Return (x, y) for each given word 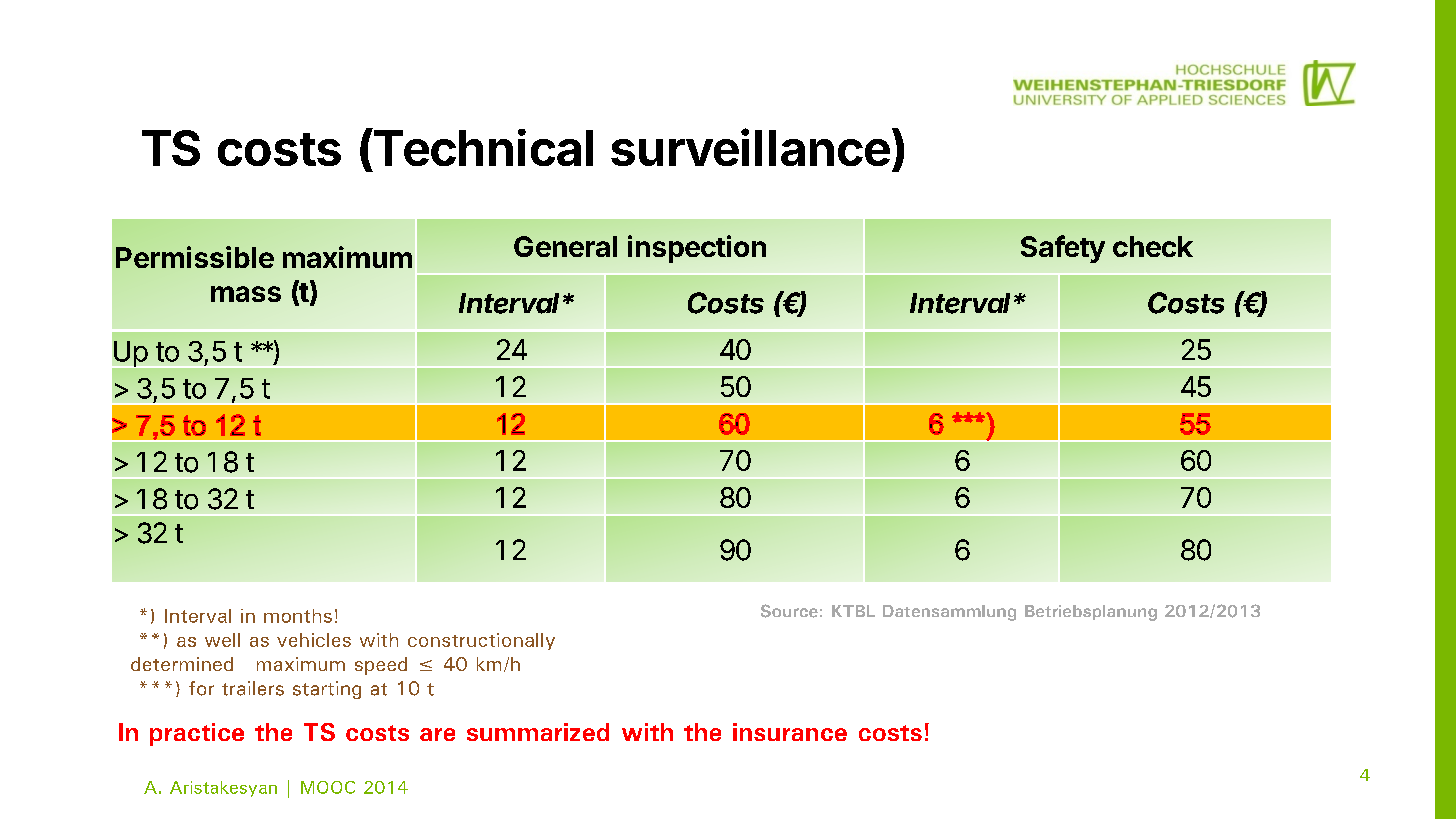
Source (789, 611)
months (298, 616)
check (1153, 246)
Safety (1063, 249)
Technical (482, 147)
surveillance (750, 147)
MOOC (328, 787)
